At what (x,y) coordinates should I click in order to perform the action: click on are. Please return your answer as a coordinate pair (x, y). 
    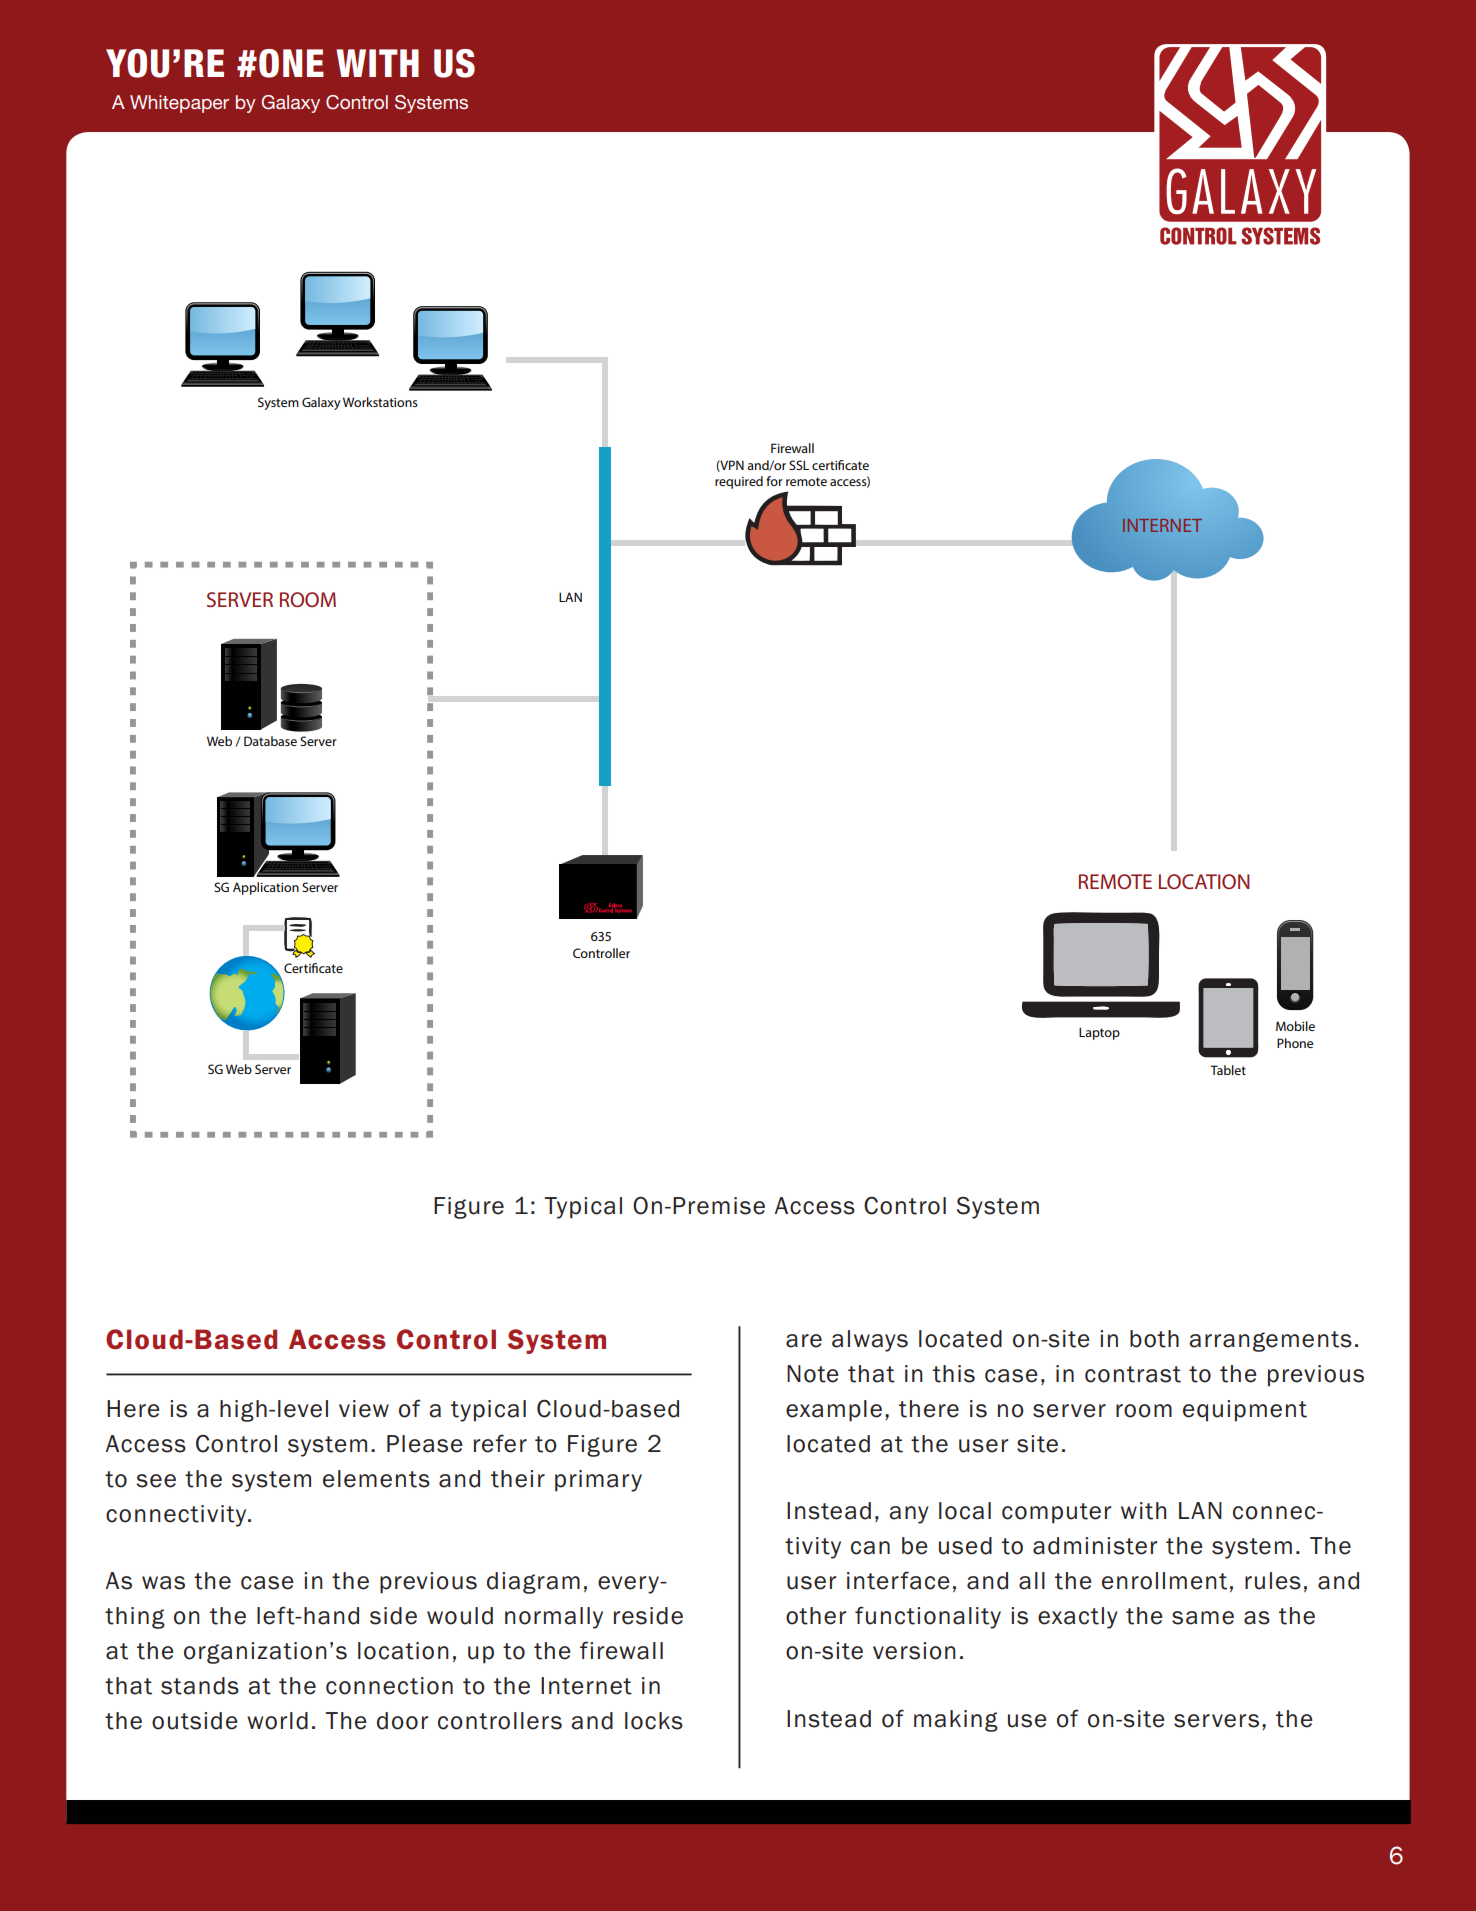
    Looking at the image, I should click on (804, 1341).
